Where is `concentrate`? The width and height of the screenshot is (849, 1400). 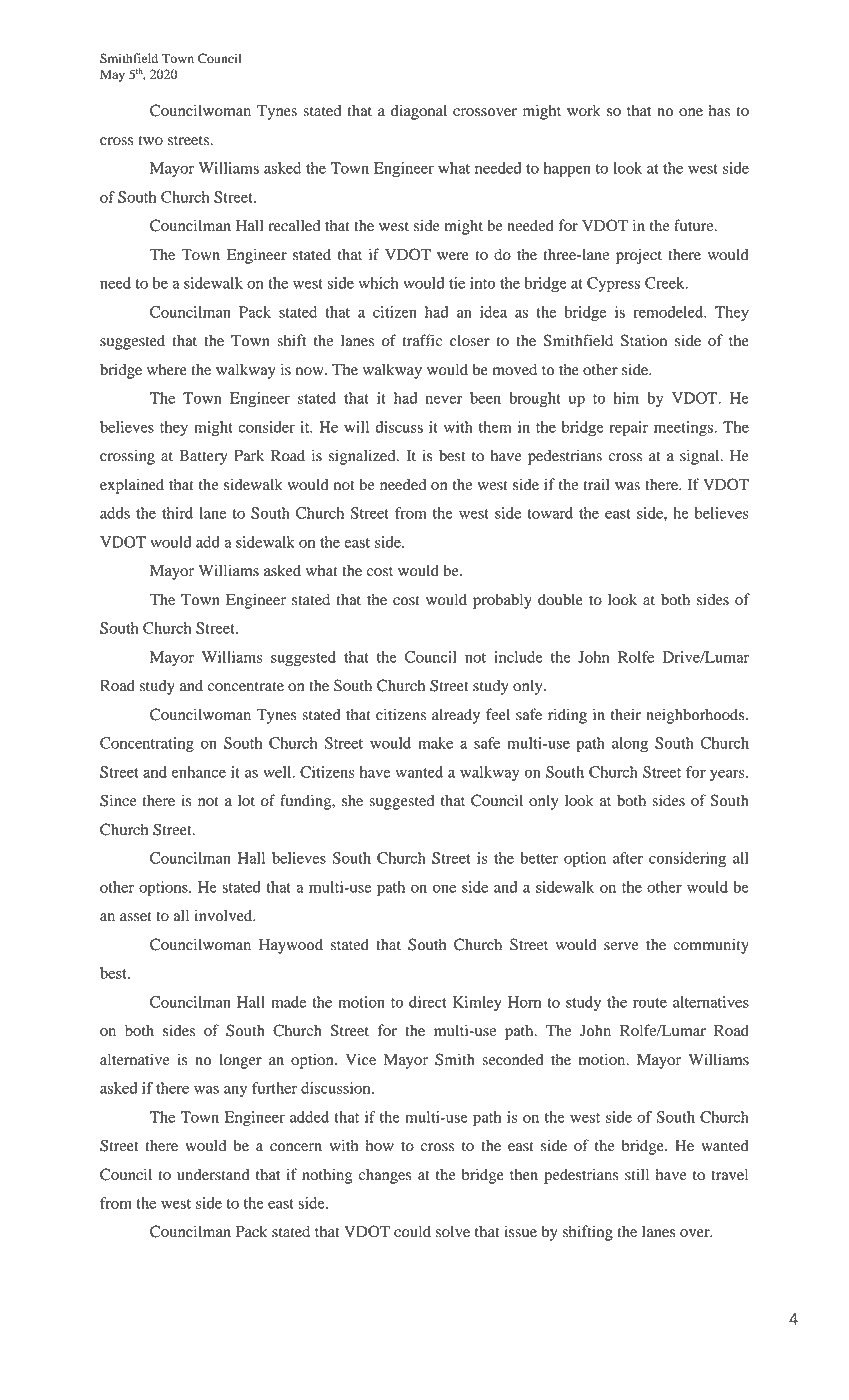 concentrate is located at coordinates (246, 686).
